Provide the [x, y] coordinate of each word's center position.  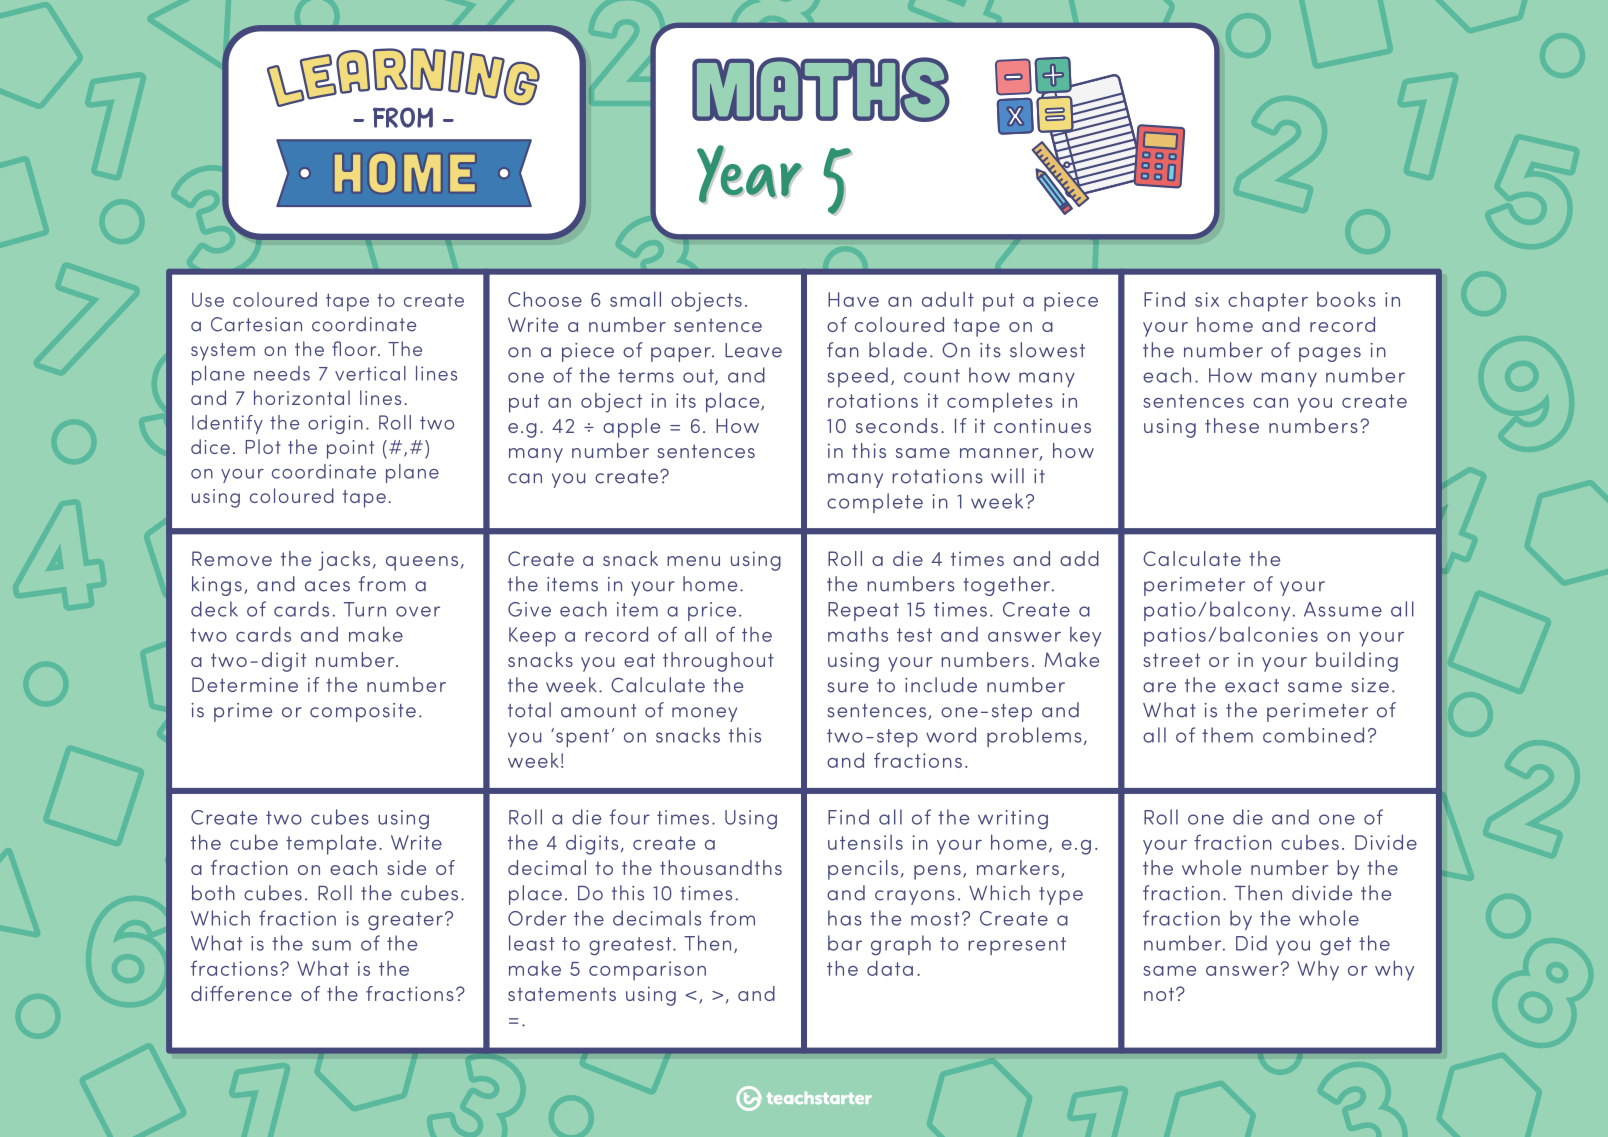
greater [405, 921]
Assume [1343, 609]
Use [208, 300]
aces [327, 586]
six [1207, 299]
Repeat [863, 611]
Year [750, 174]
